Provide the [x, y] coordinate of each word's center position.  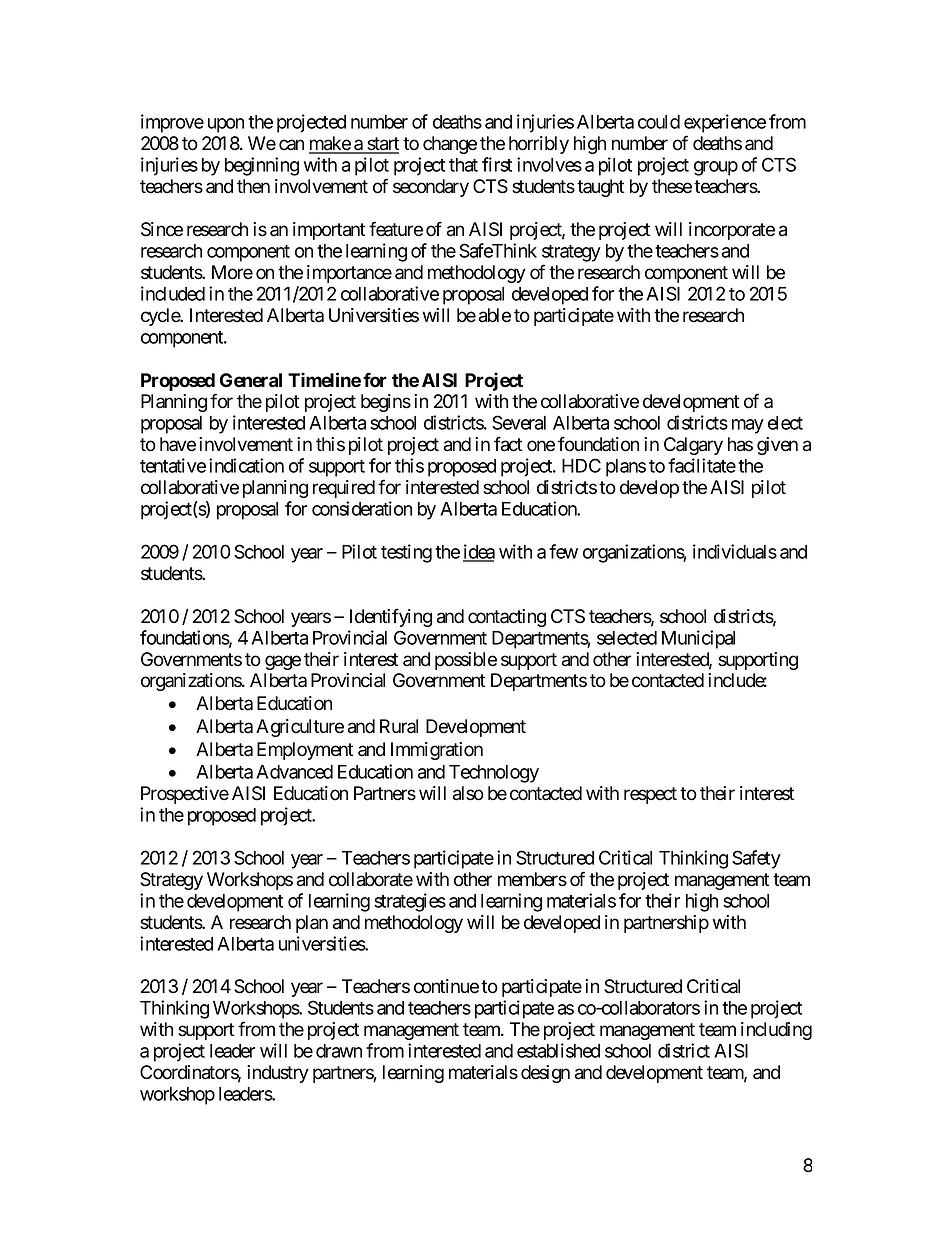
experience [725, 123]
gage [283, 662]
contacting [507, 618]
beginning [262, 166]
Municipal [698, 639]
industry [278, 1074]
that [463, 165]
